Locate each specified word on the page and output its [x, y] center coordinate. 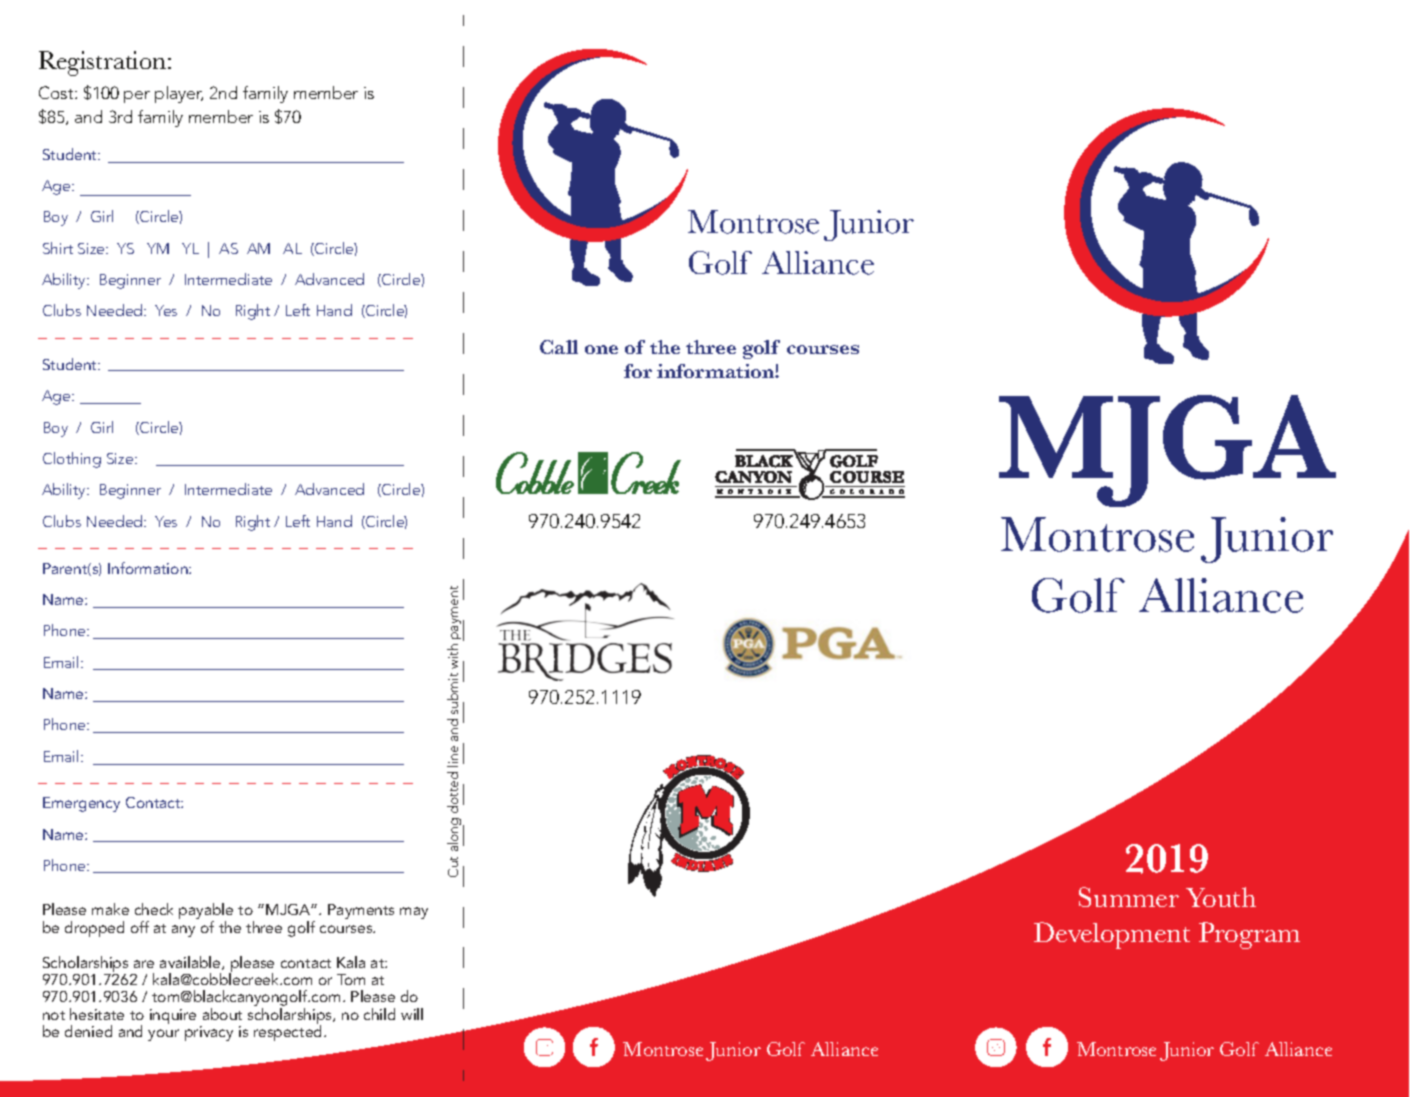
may [414, 913]
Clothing [72, 460]
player [179, 94]
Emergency [81, 804]
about [222, 1014]
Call [559, 347]
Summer [1129, 897]
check [154, 909]
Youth [1221, 897]
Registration [104, 63]
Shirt [58, 248]
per [137, 97]
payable [206, 912]
